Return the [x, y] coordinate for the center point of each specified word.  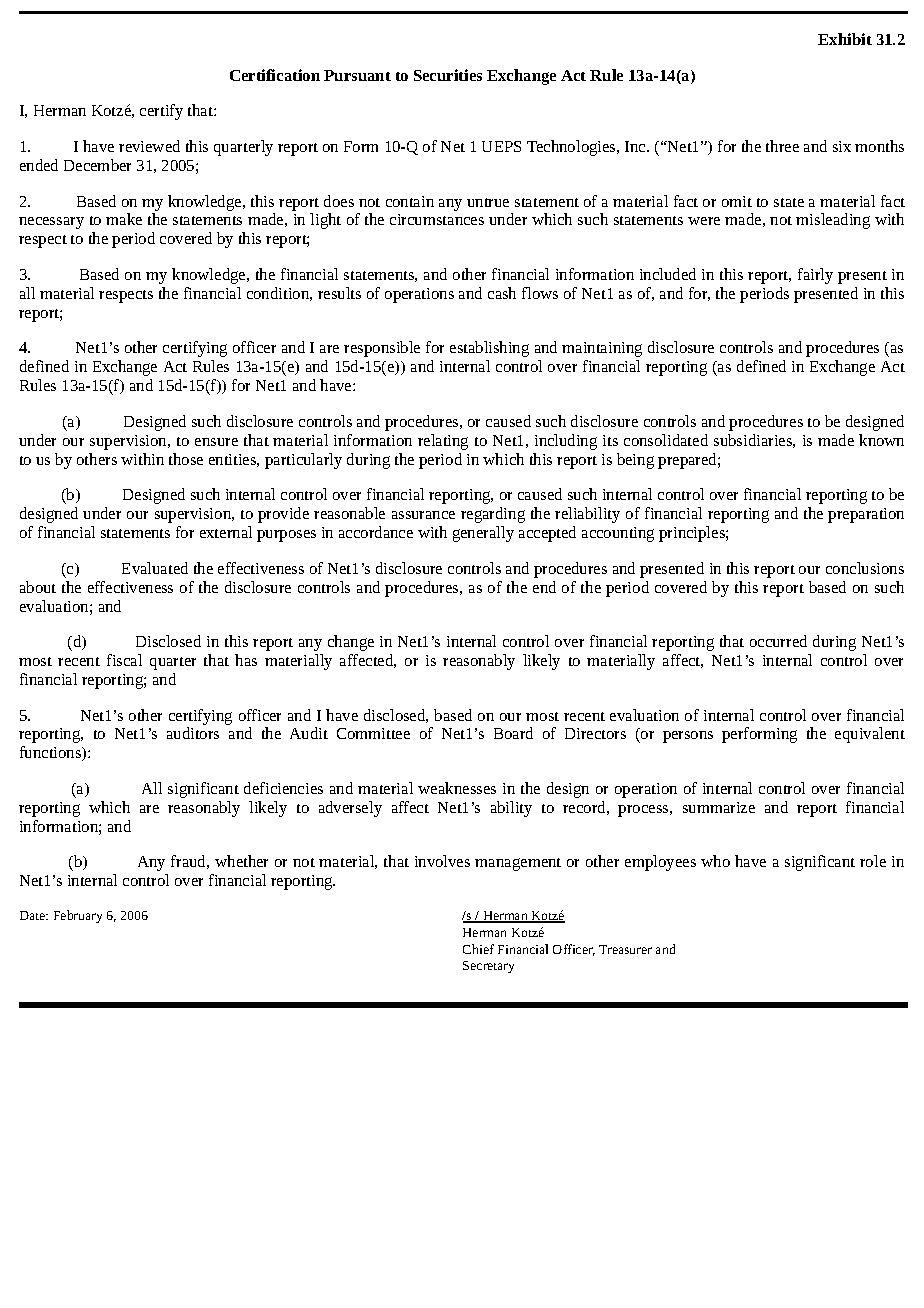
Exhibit [845, 39]
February [78, 916]
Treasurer [625, 949]
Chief [478, 949]
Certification [275, 75]
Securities [448, 75]
